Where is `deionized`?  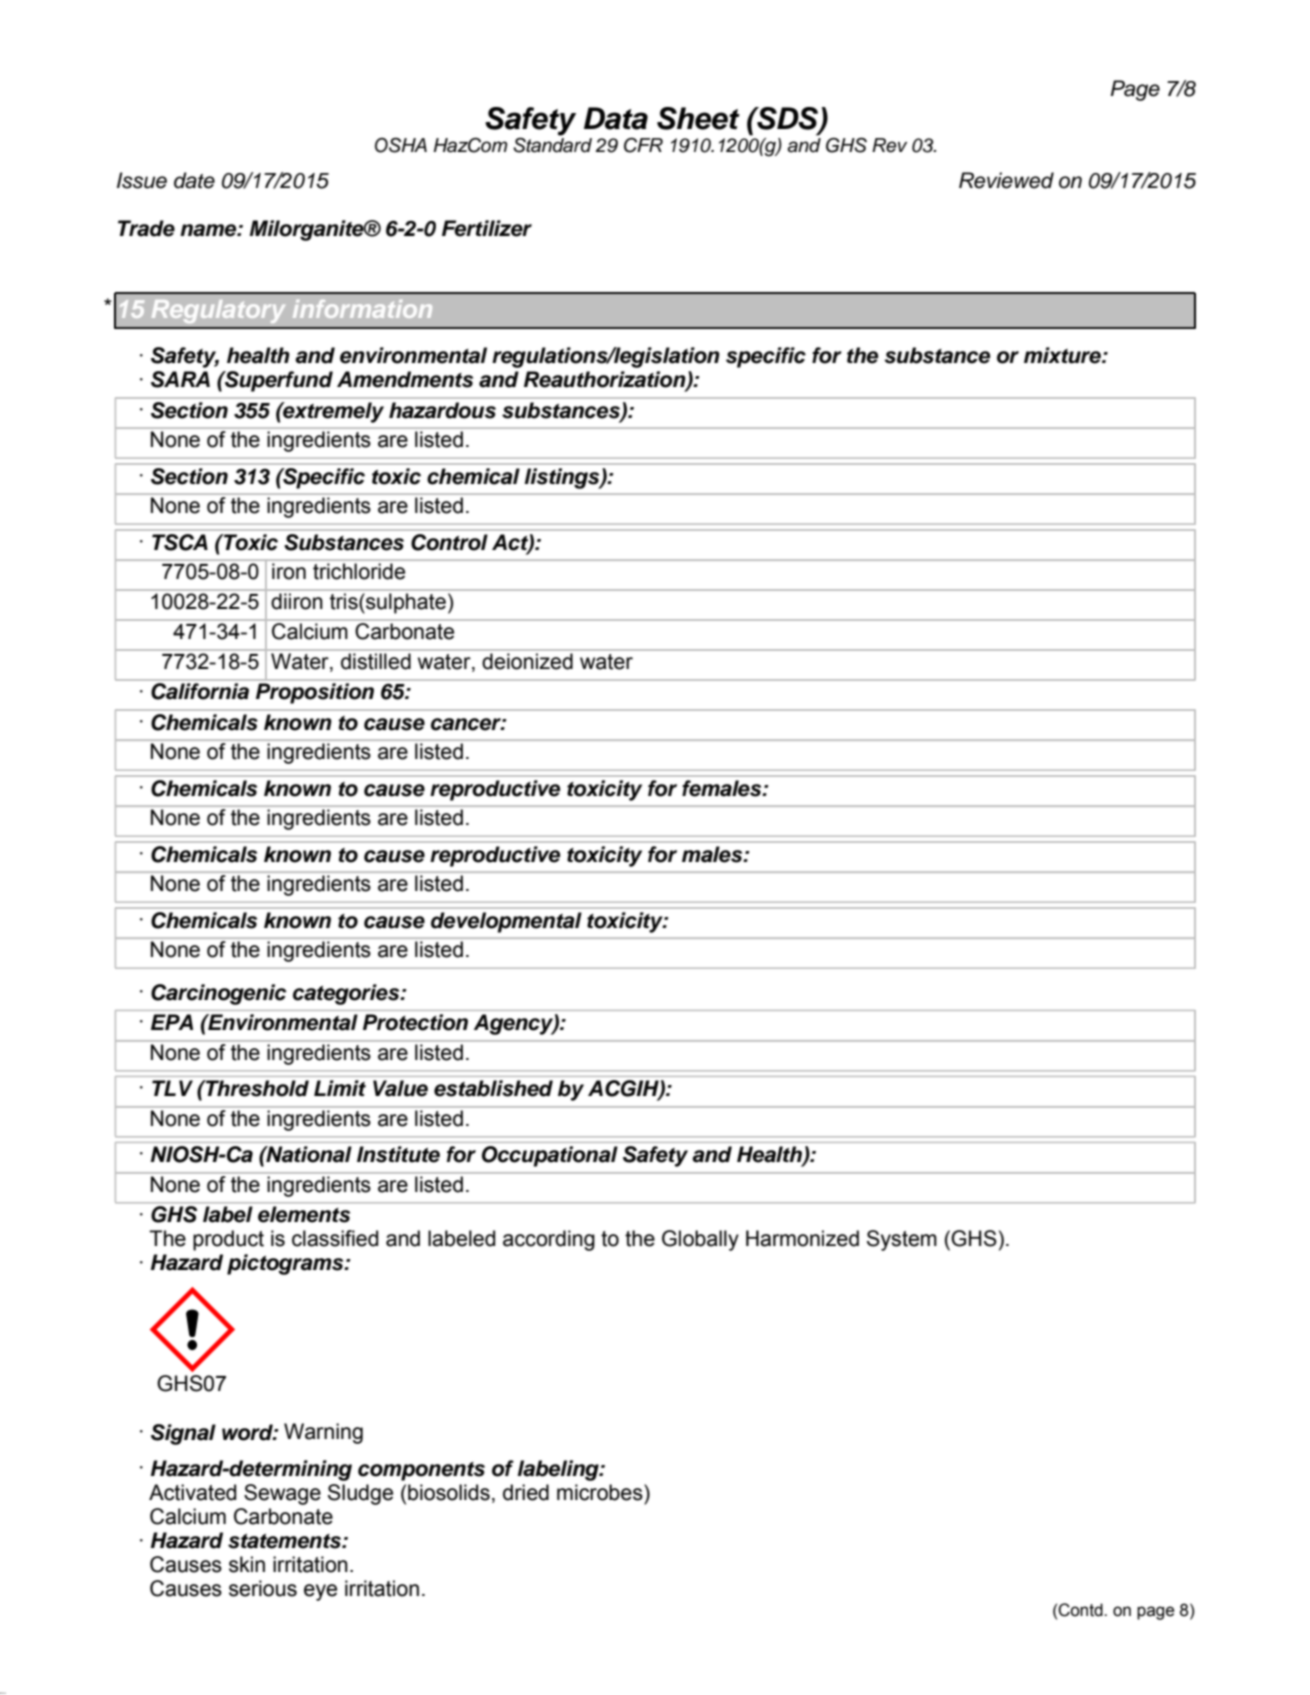 deionized is located at coordinates (527, 661).
